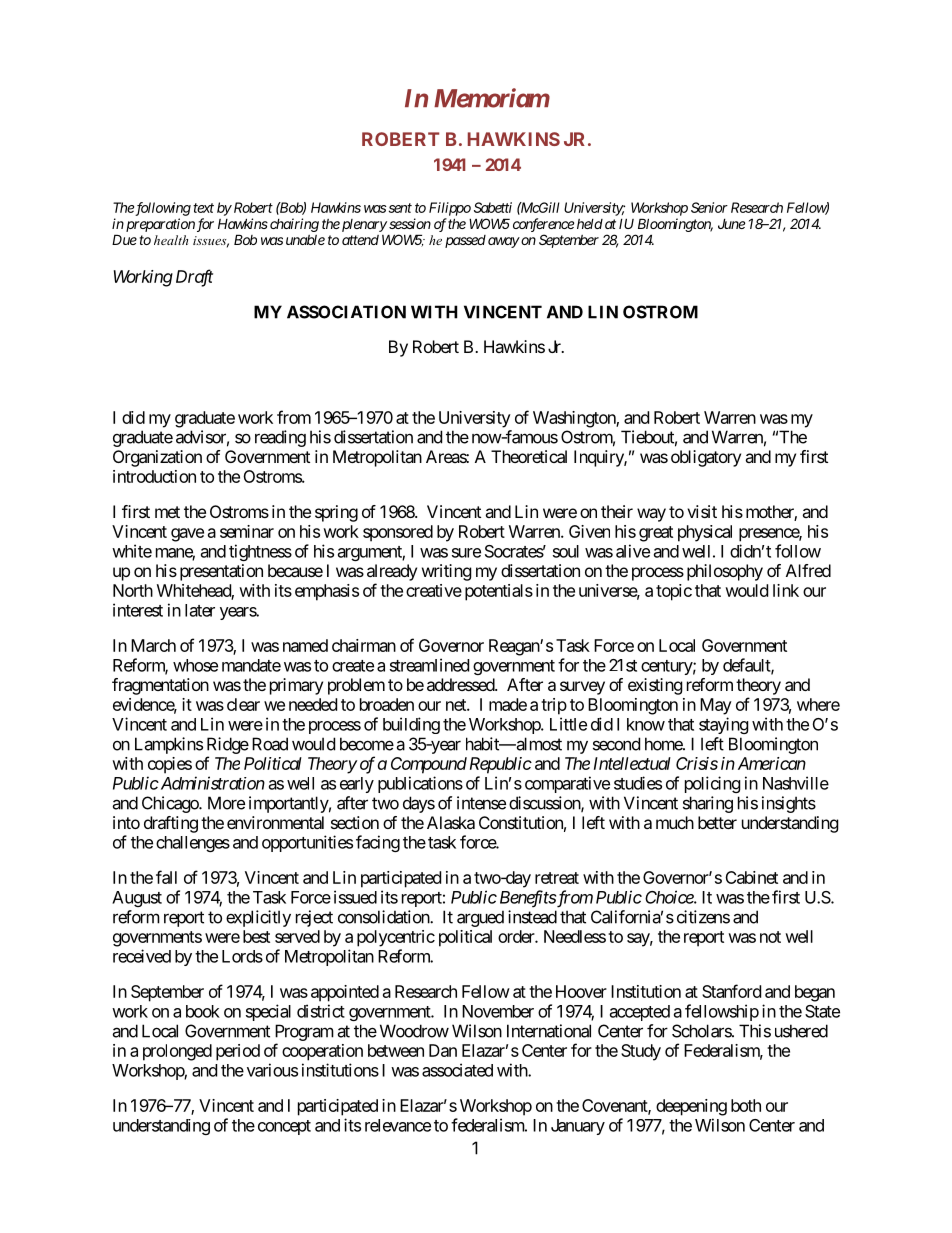 Image resolution: width=952 pixels, height=1233 pixels. What do you see at coordinates (480, 918) in the screenshot?
I see `argued` at bounding box center [480, 918].
